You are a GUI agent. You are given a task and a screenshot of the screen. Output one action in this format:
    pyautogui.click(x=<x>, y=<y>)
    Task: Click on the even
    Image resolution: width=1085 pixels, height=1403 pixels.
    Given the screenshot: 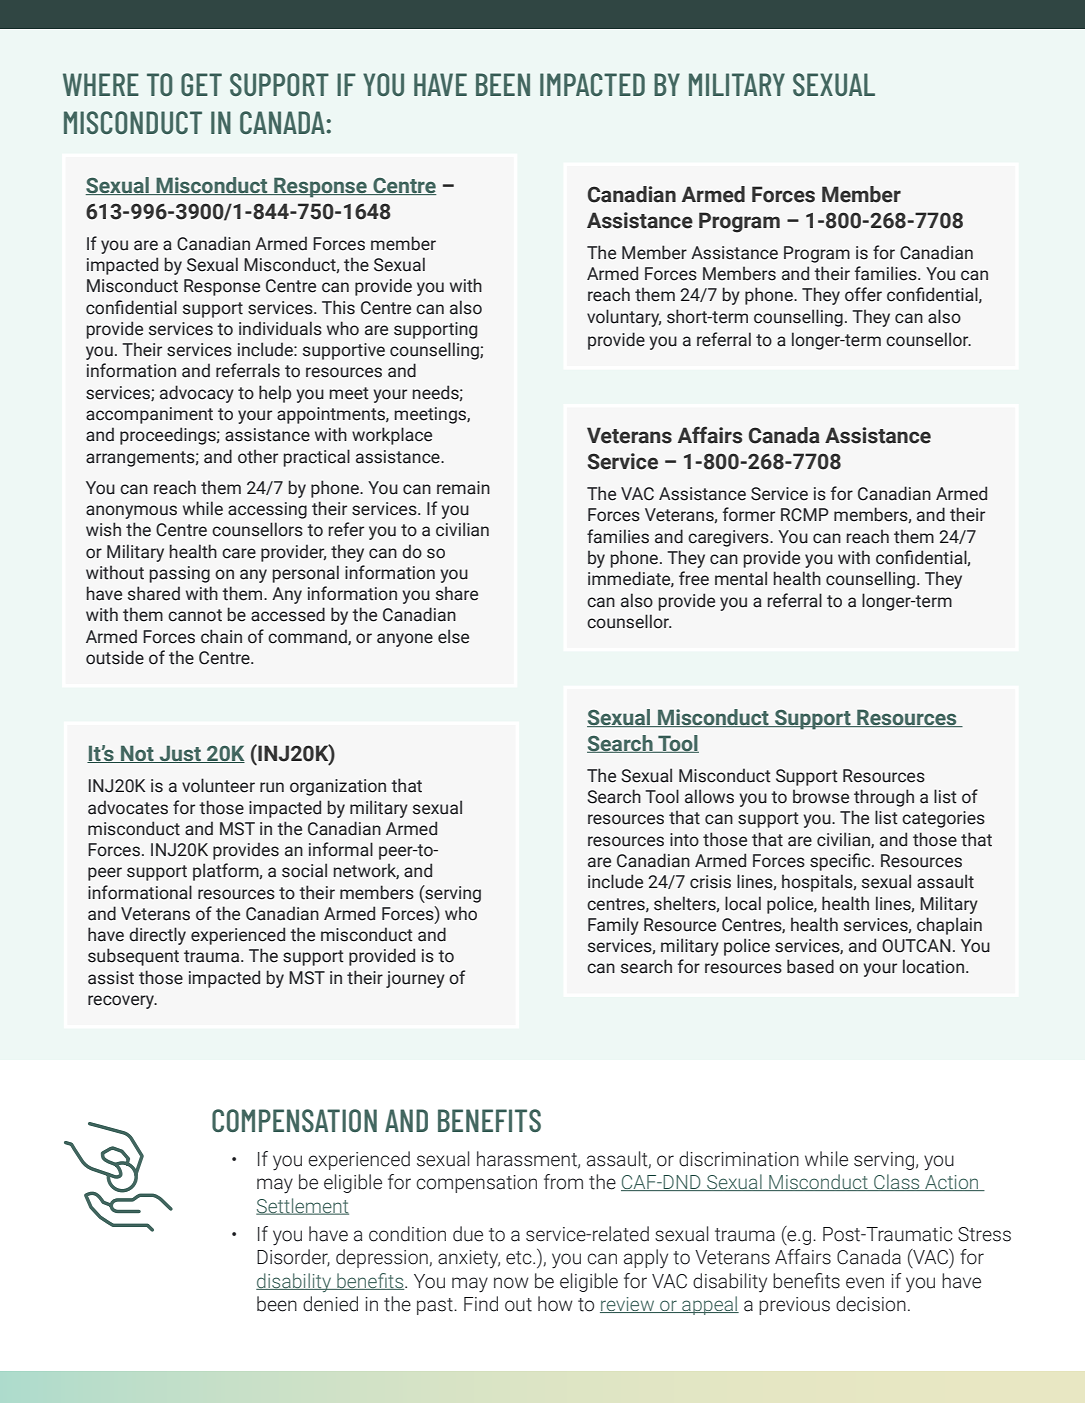 What is the action you would take?
    pyautogui.click(x=865, y=1283)
